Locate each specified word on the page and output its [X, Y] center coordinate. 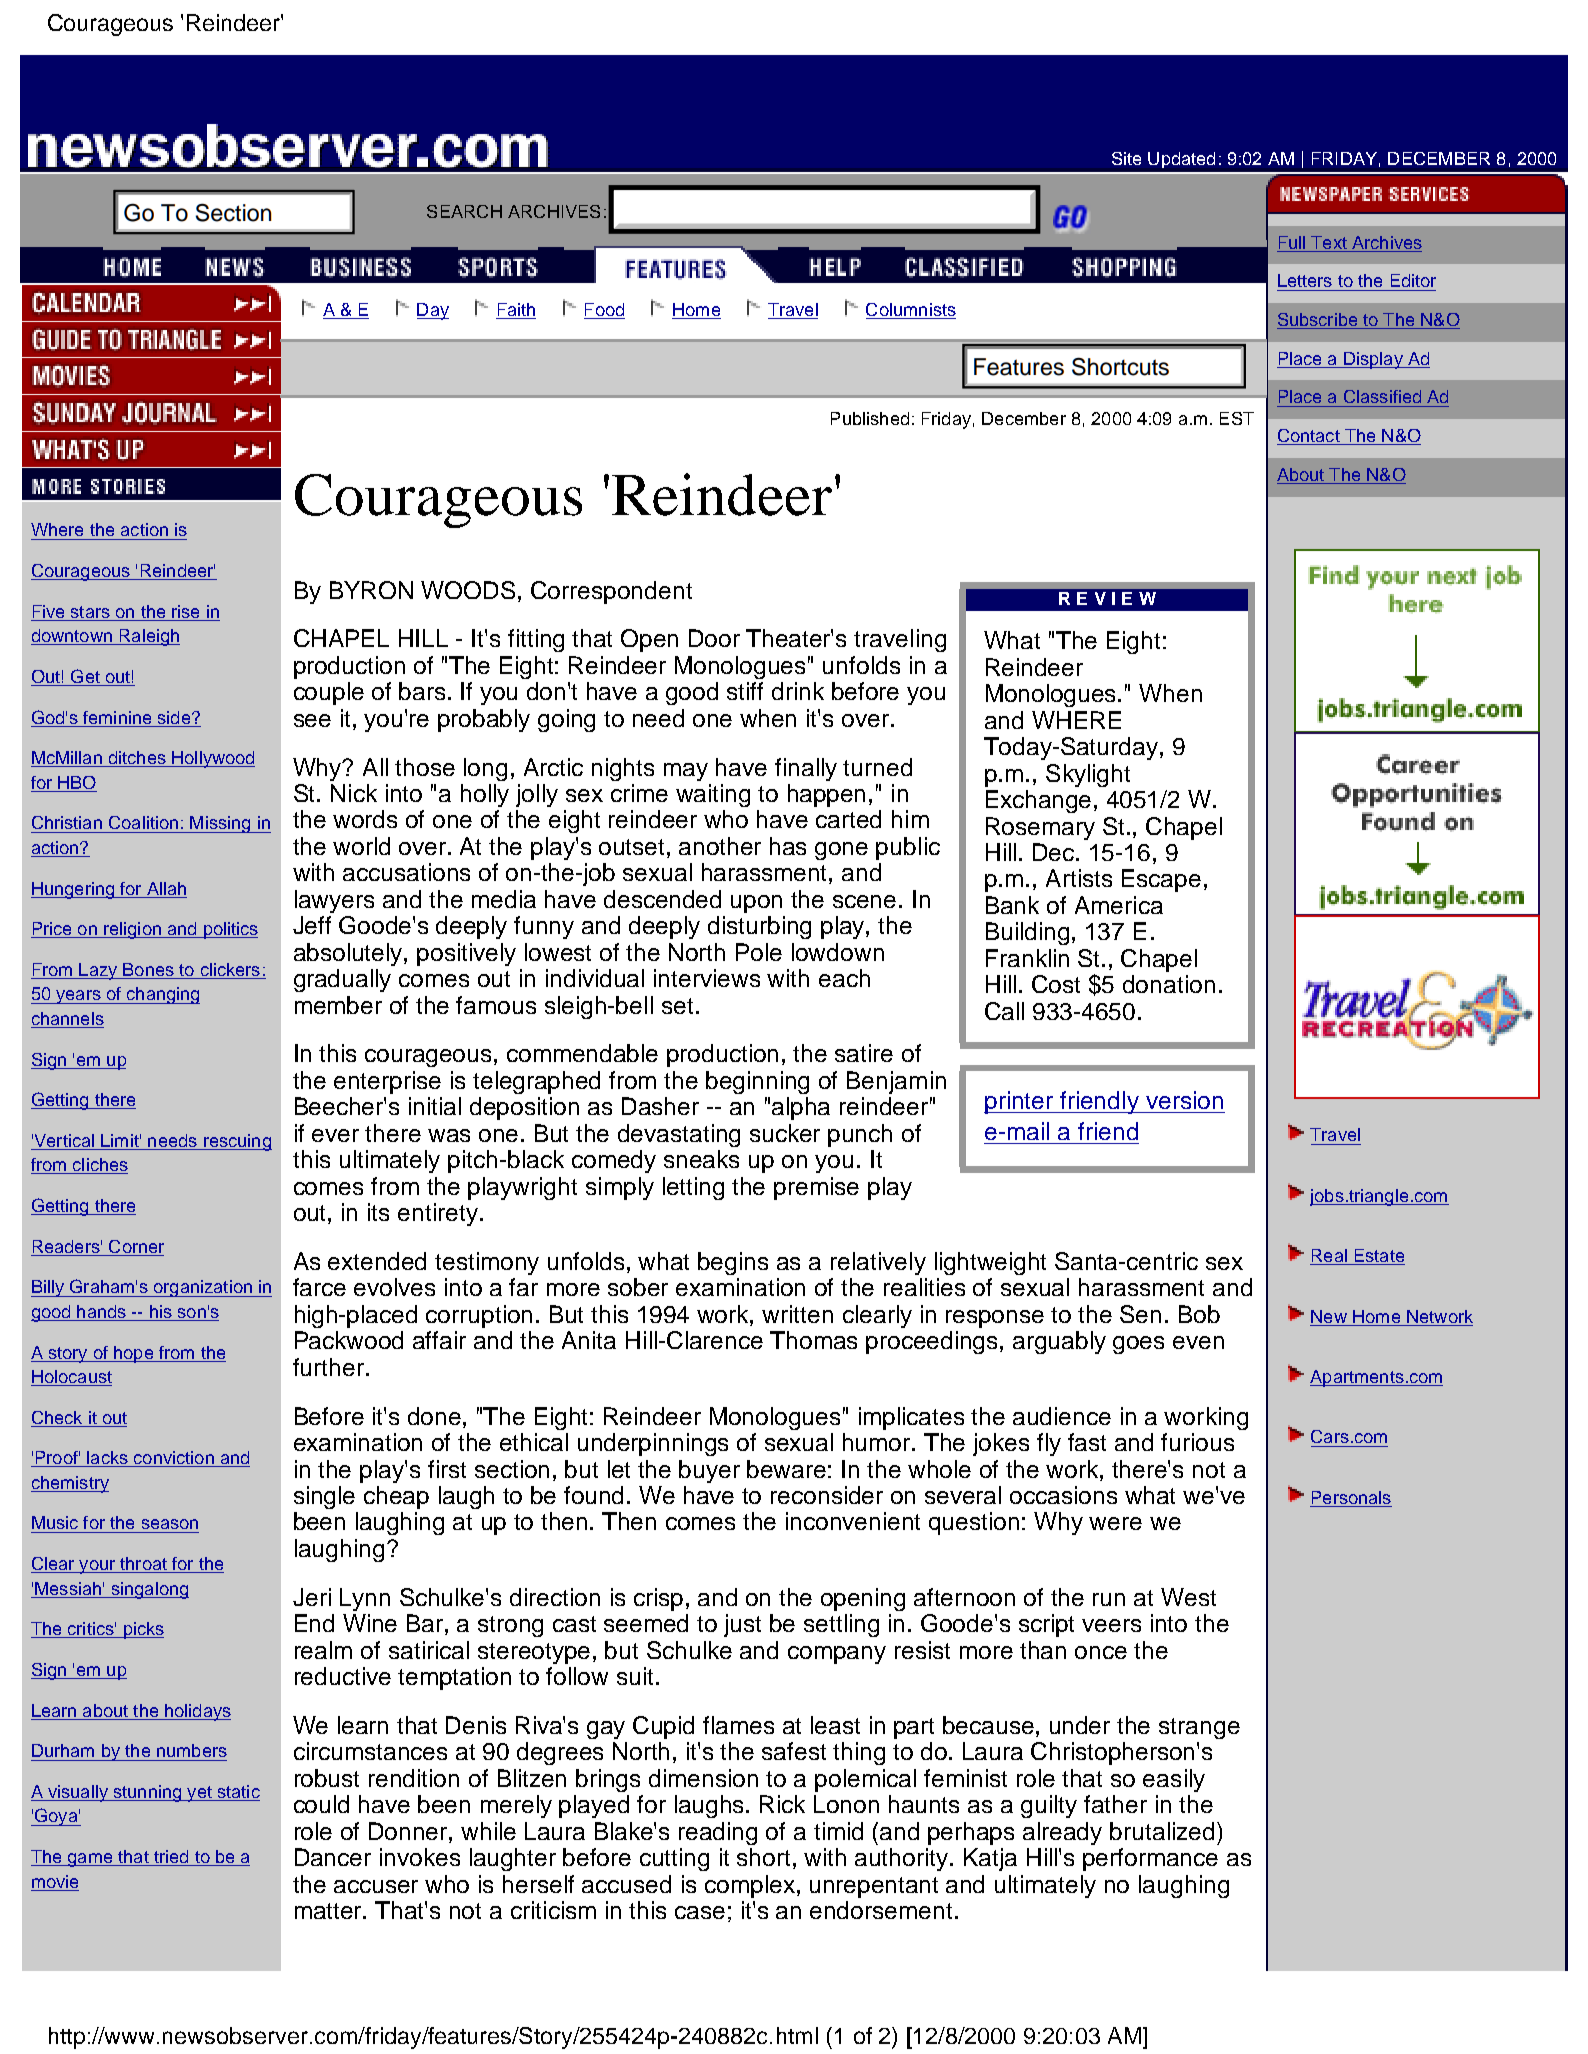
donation [1169, 984]
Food [604, 311]
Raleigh [148, 637]
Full [1292, 244]
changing [162, 995]
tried [171, 1858]
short [763, 1857]
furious [1197, 1442]
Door [714, 638]
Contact [1309, 437]
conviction [174, 1459]
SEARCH [464, 211]
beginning [757, 1082]
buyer [709, 1471]
